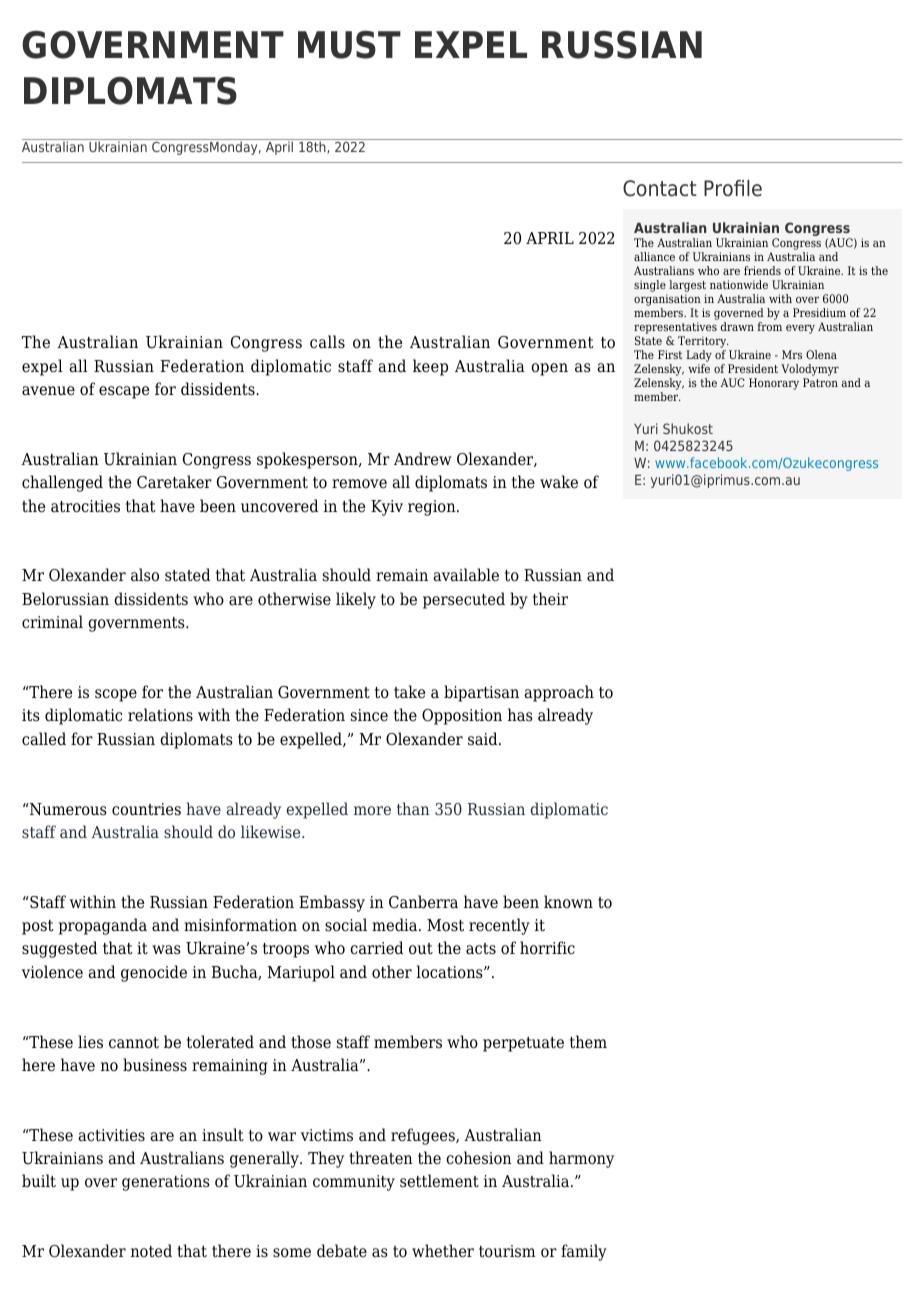 The width and height of the image is (924, 1308). I want to click on noted, so click(151, 1251).
